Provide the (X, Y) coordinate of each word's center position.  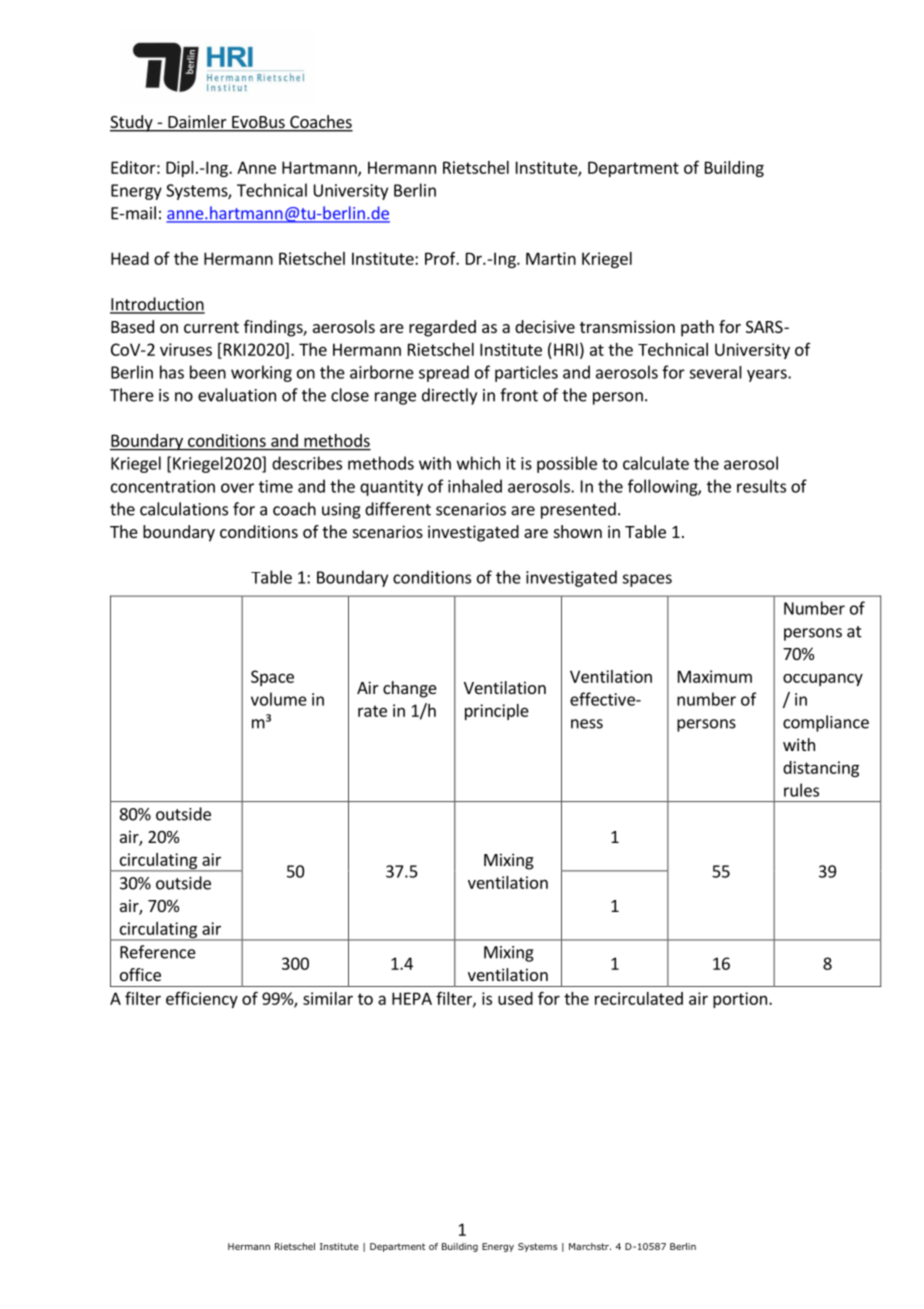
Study (132, 123)
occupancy (823, 679)
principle (497, 712)
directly (449, 396)
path (697, 328)
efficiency (202, 1000)
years (768, 375)
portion (740, 1000)
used (515, 998)
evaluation (237, 395)
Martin (551, 258)
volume (279, 699)
